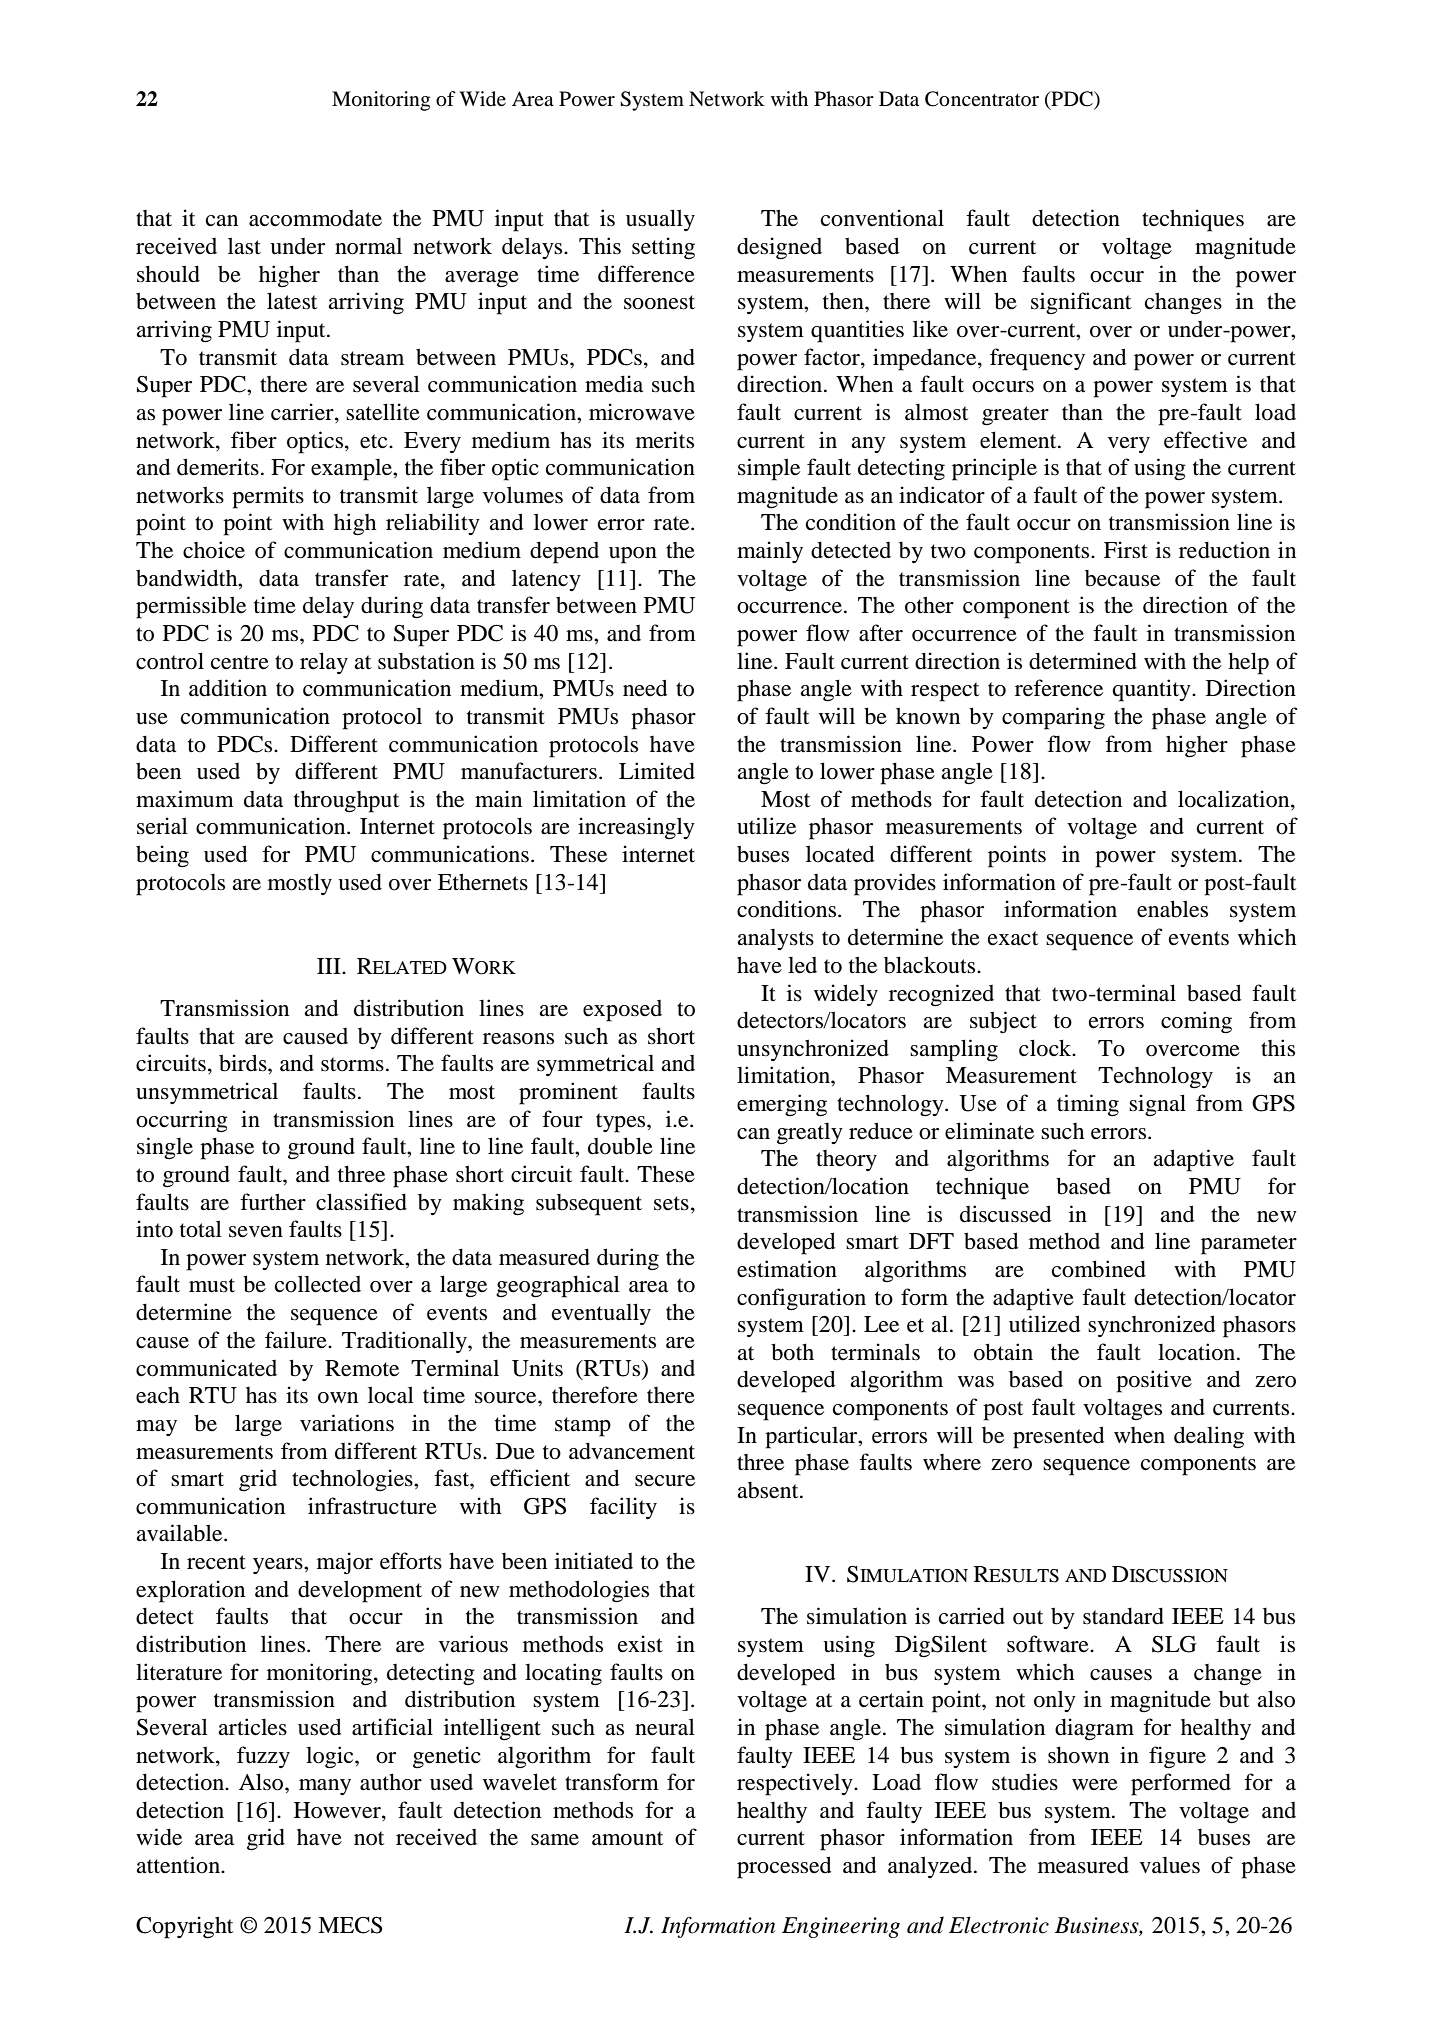  I want to click on III, so click(330, 966).
